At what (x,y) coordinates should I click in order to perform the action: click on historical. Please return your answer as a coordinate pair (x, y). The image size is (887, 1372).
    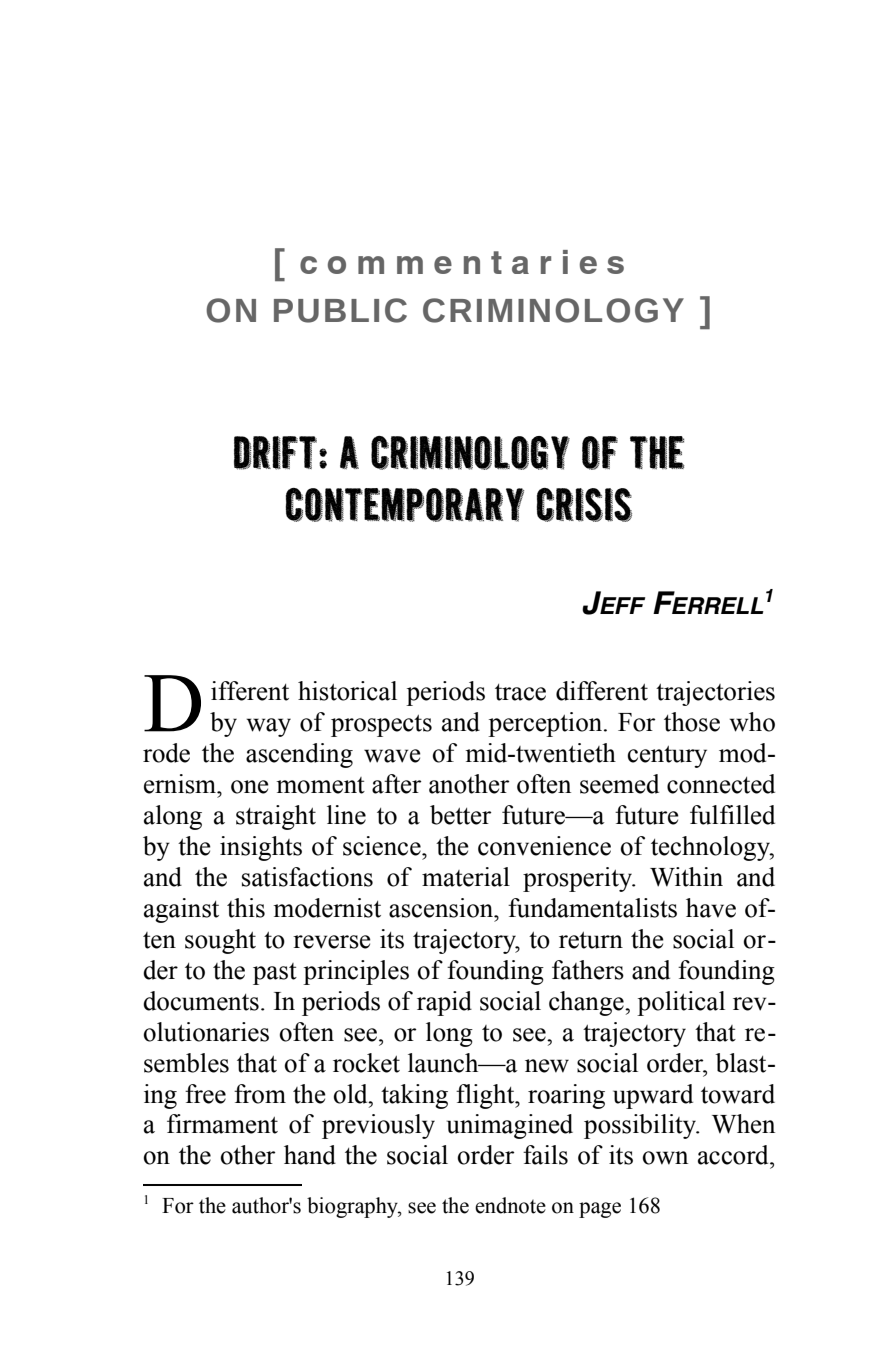
    Looking at the image, I should click on (347, 691).
